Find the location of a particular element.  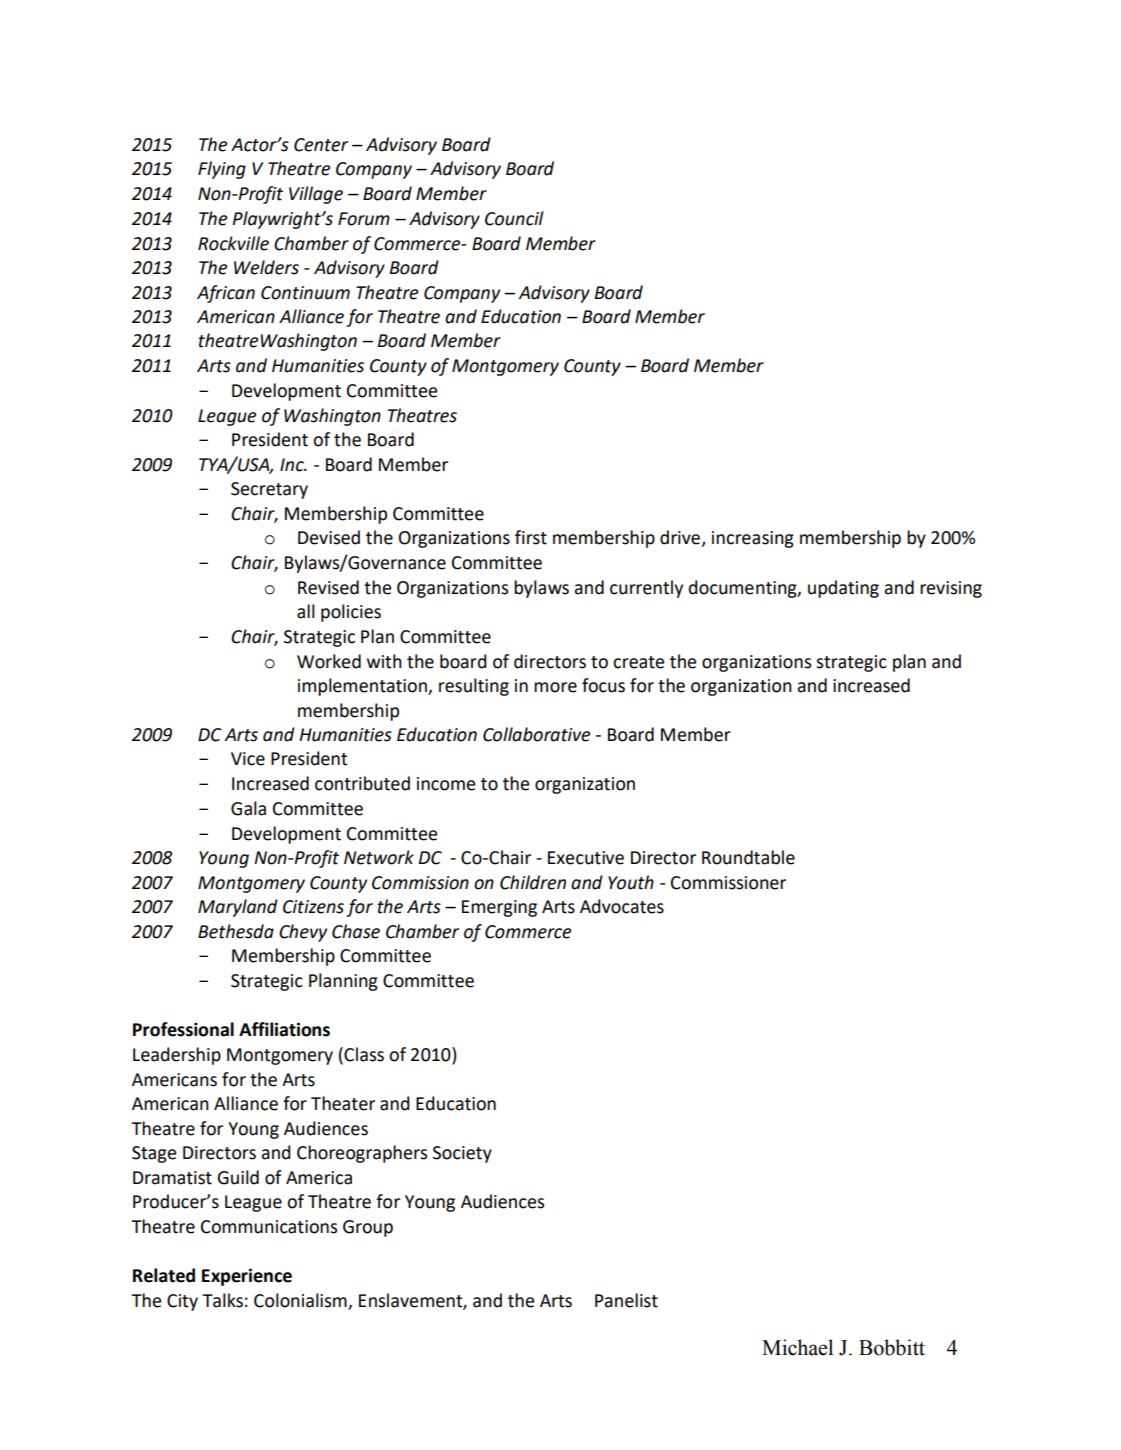

more is located at coordinates (555, 687).
